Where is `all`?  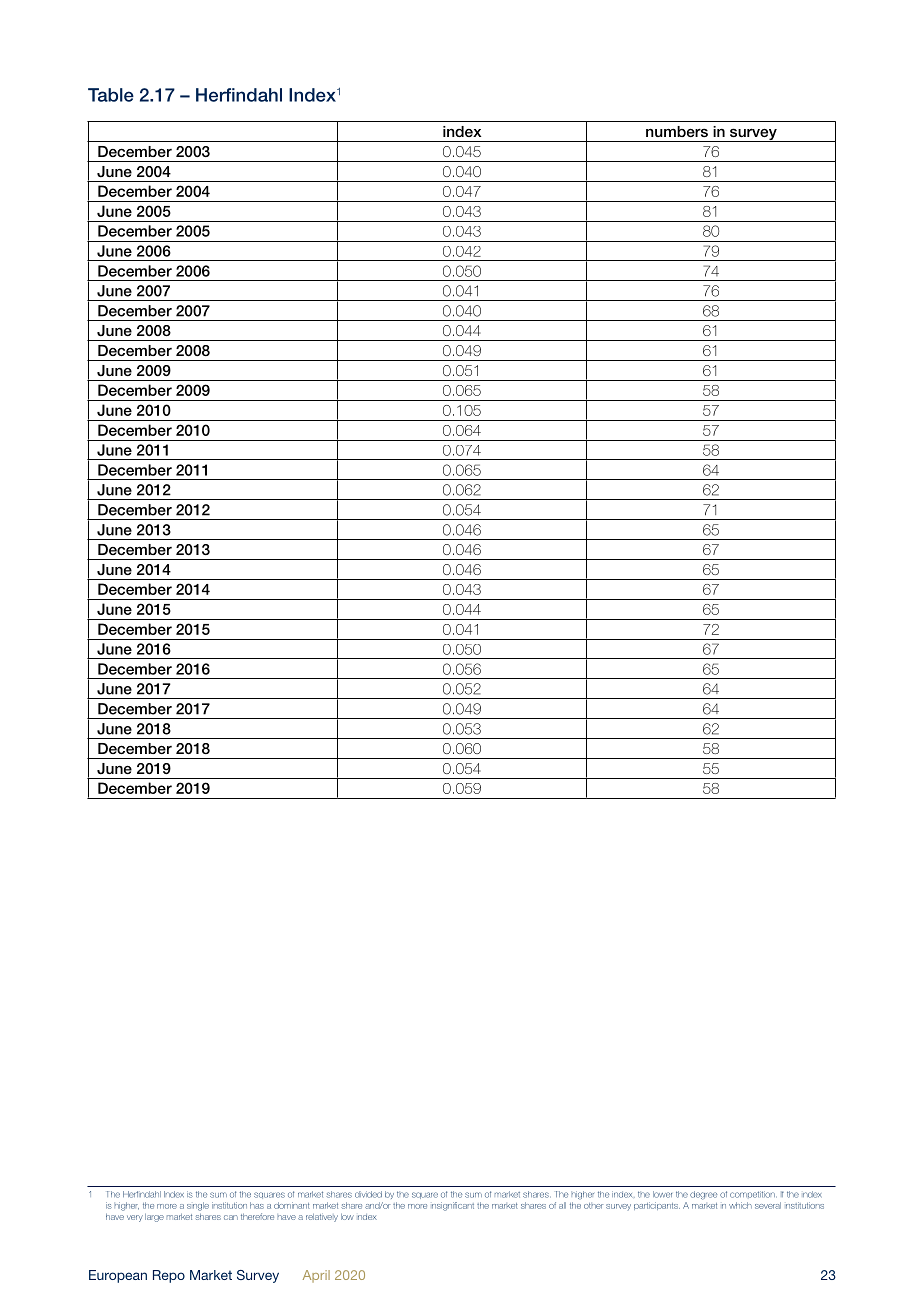
all is located at coordinates (562, 1205).
